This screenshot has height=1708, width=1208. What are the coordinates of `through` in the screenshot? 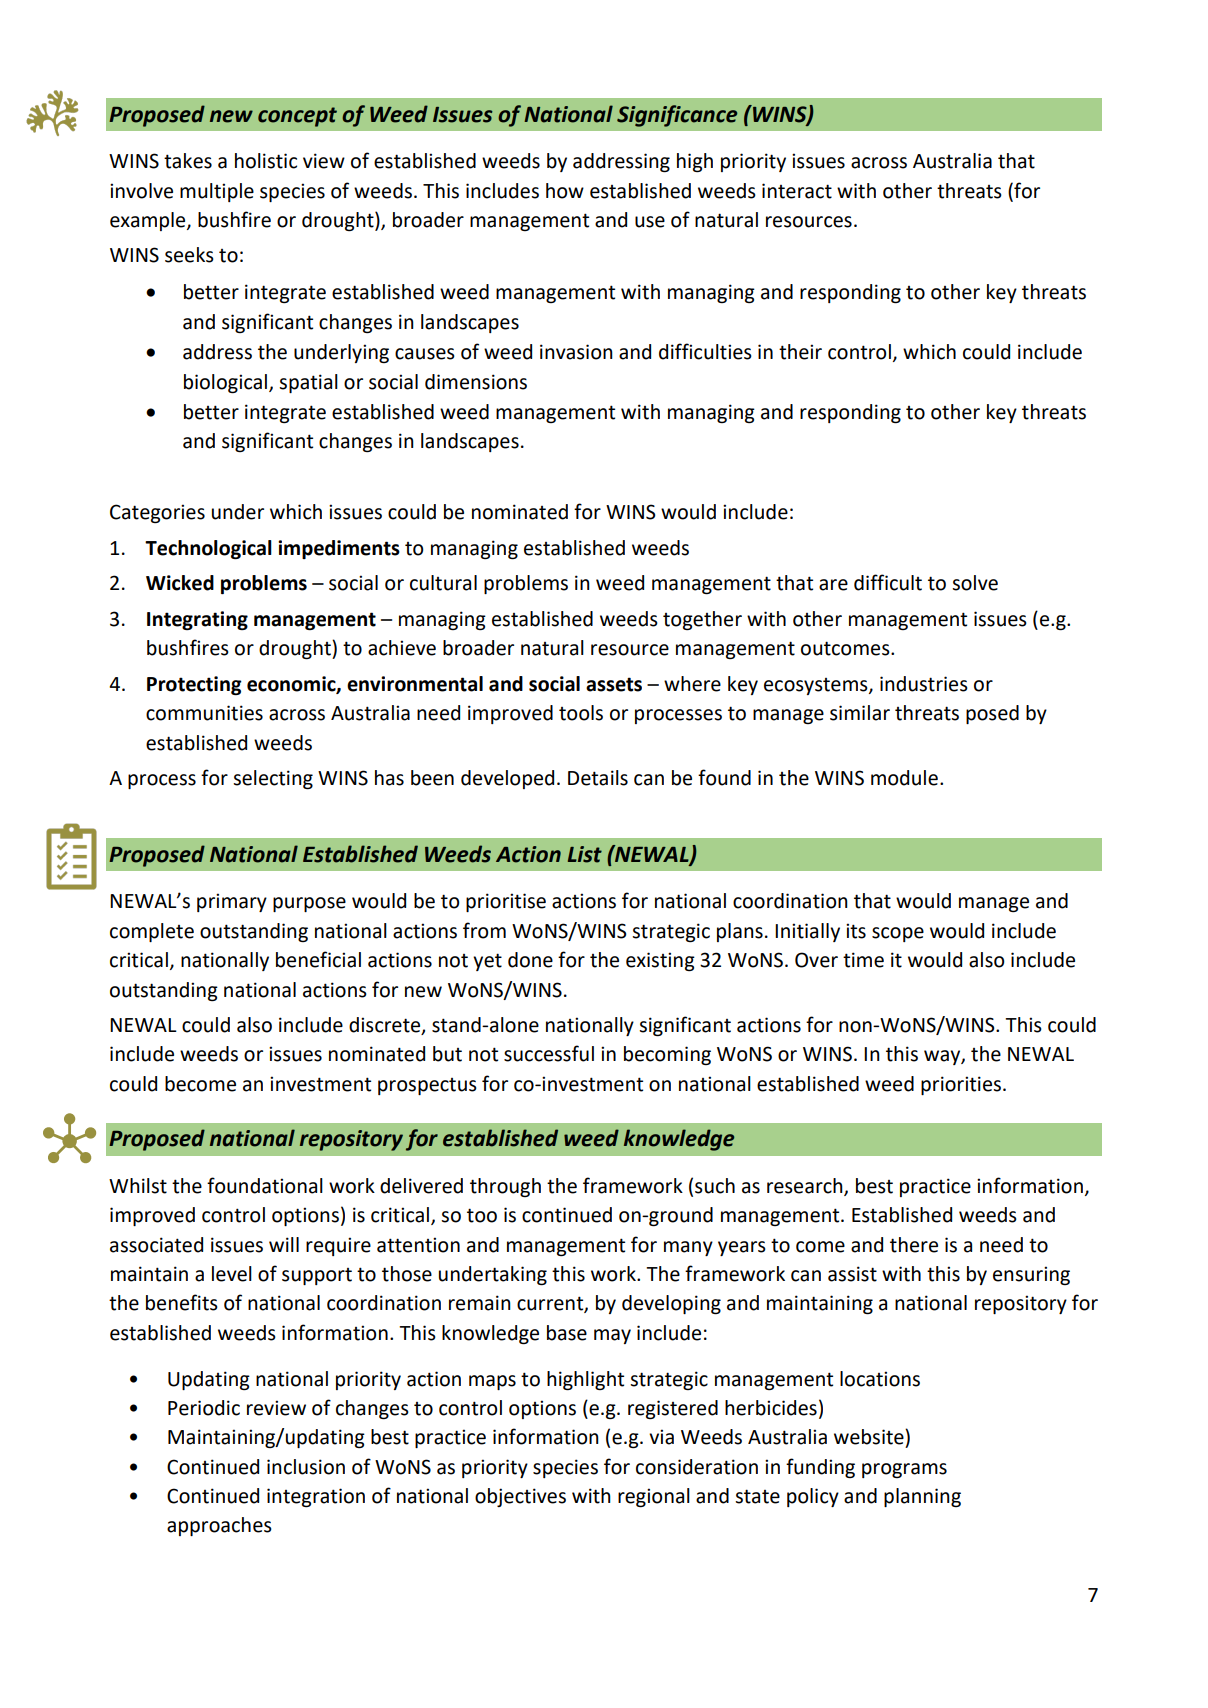 It's located at (505, 1187).
